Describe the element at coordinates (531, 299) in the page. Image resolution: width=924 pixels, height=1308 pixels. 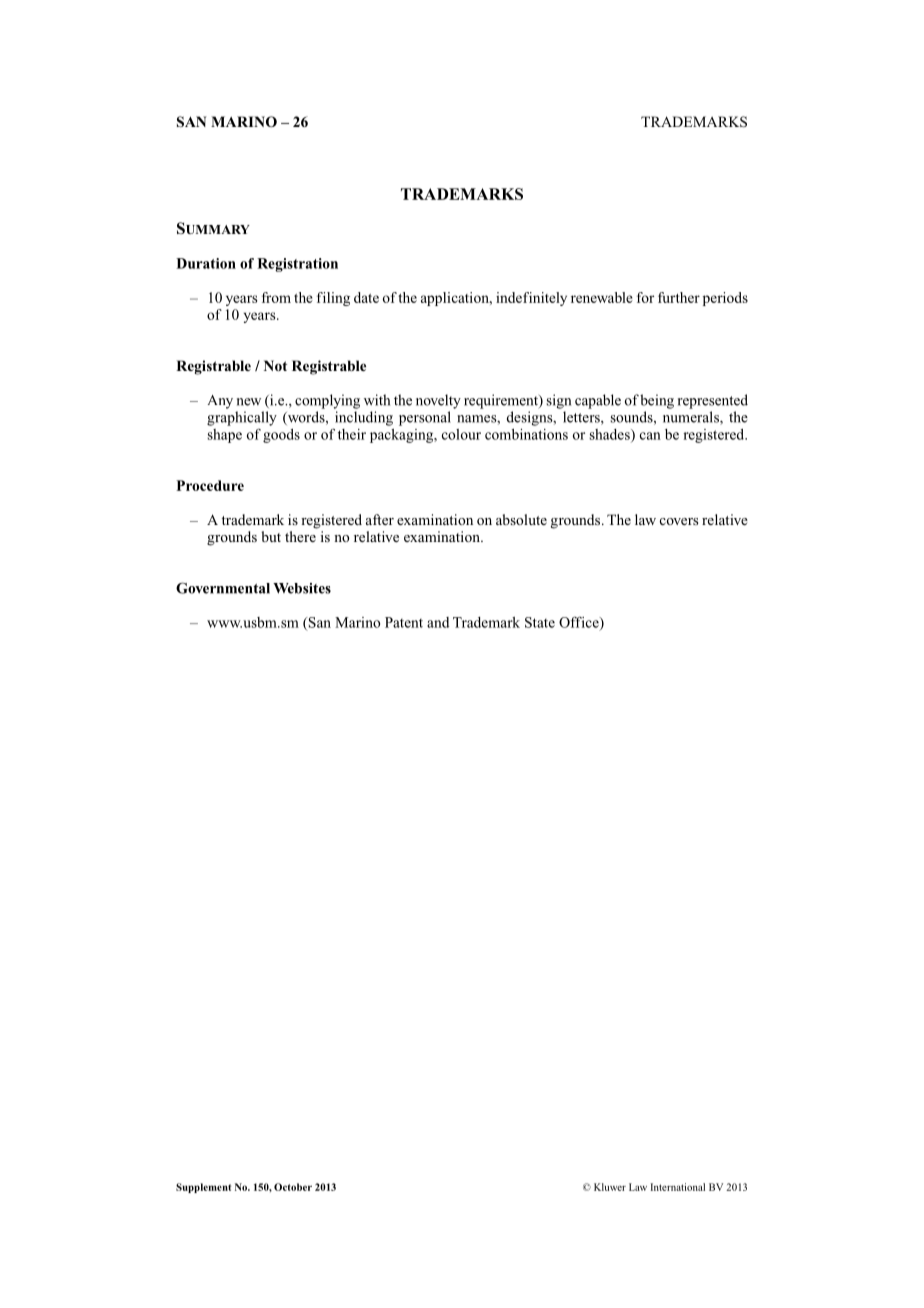
I see `indefinitely` at that location.
